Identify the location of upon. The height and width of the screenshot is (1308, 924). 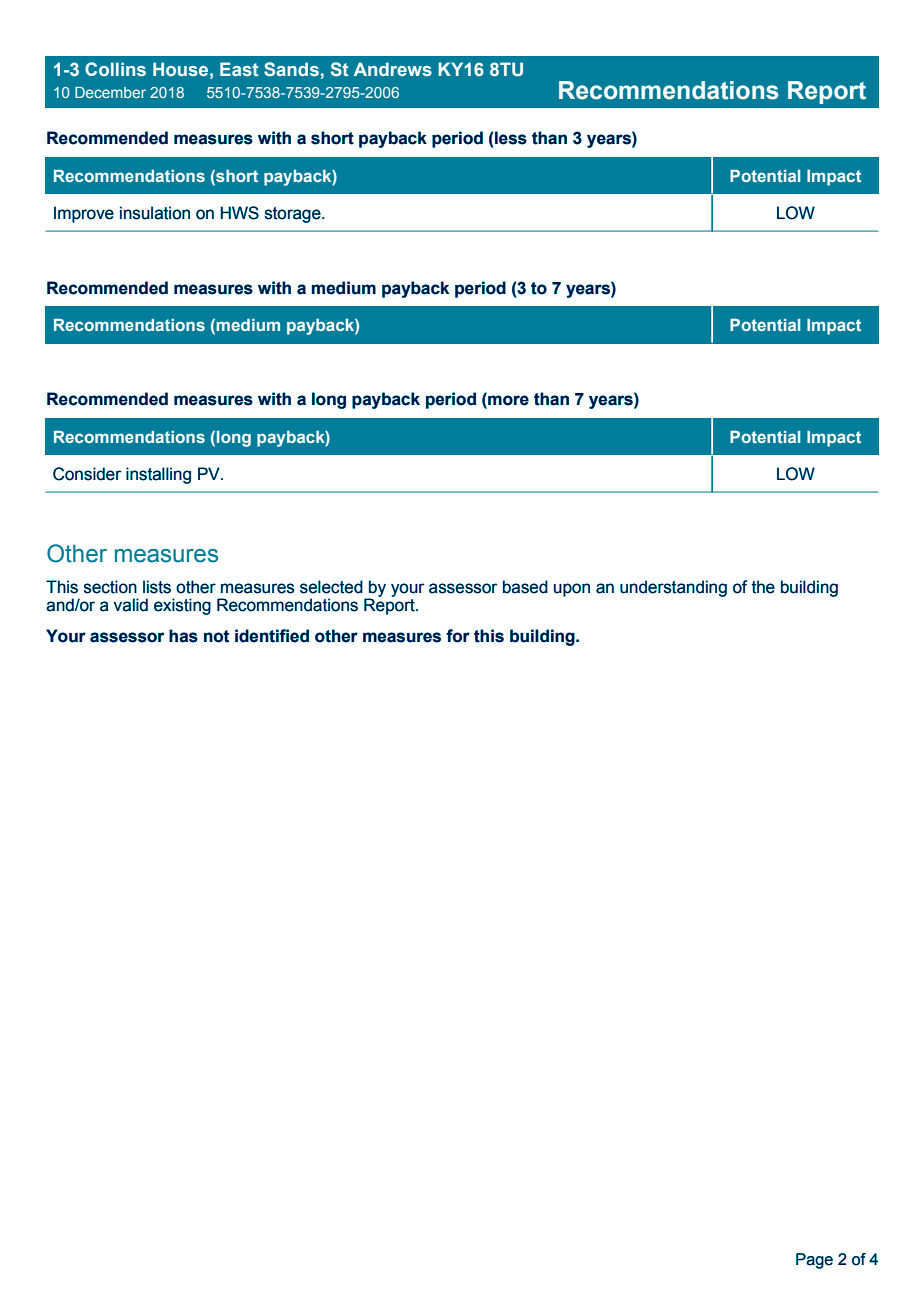
(572, 590).
